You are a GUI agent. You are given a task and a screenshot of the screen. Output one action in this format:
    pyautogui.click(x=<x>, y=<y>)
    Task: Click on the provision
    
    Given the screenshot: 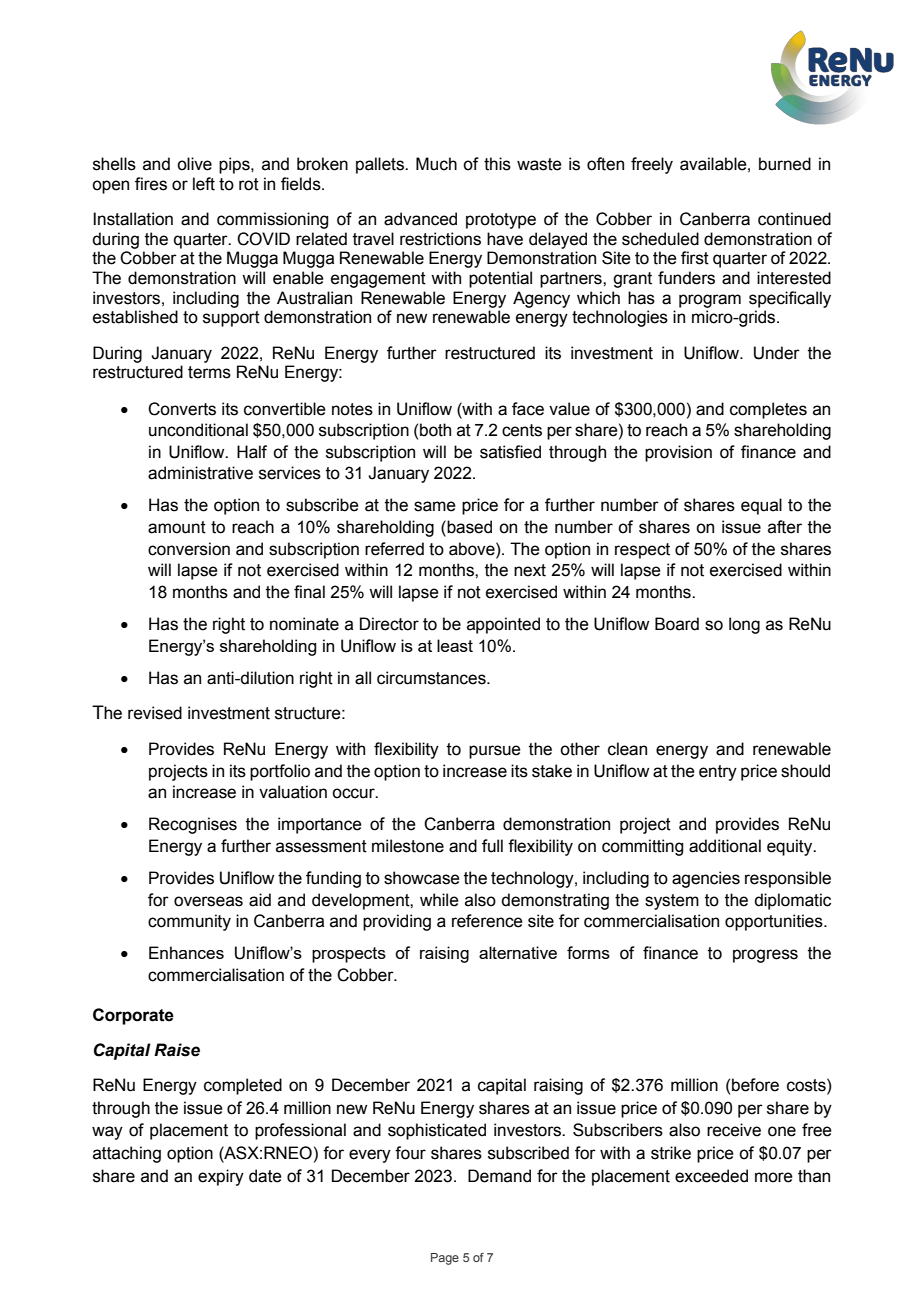 What is the action you would take?
    pyautogui.click(x=678, y=453)
